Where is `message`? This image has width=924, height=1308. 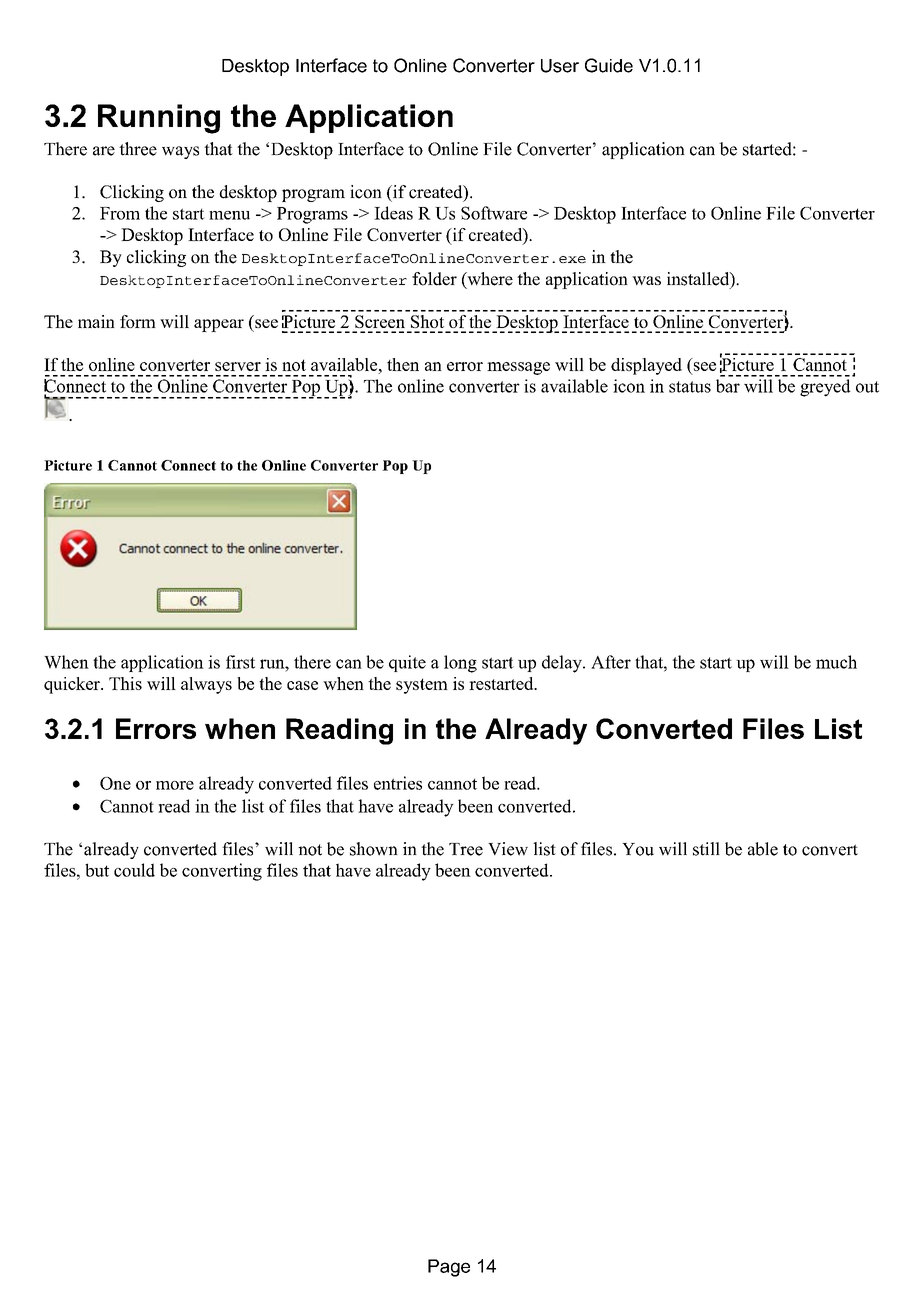
message is located at coordinates (518, 368).
